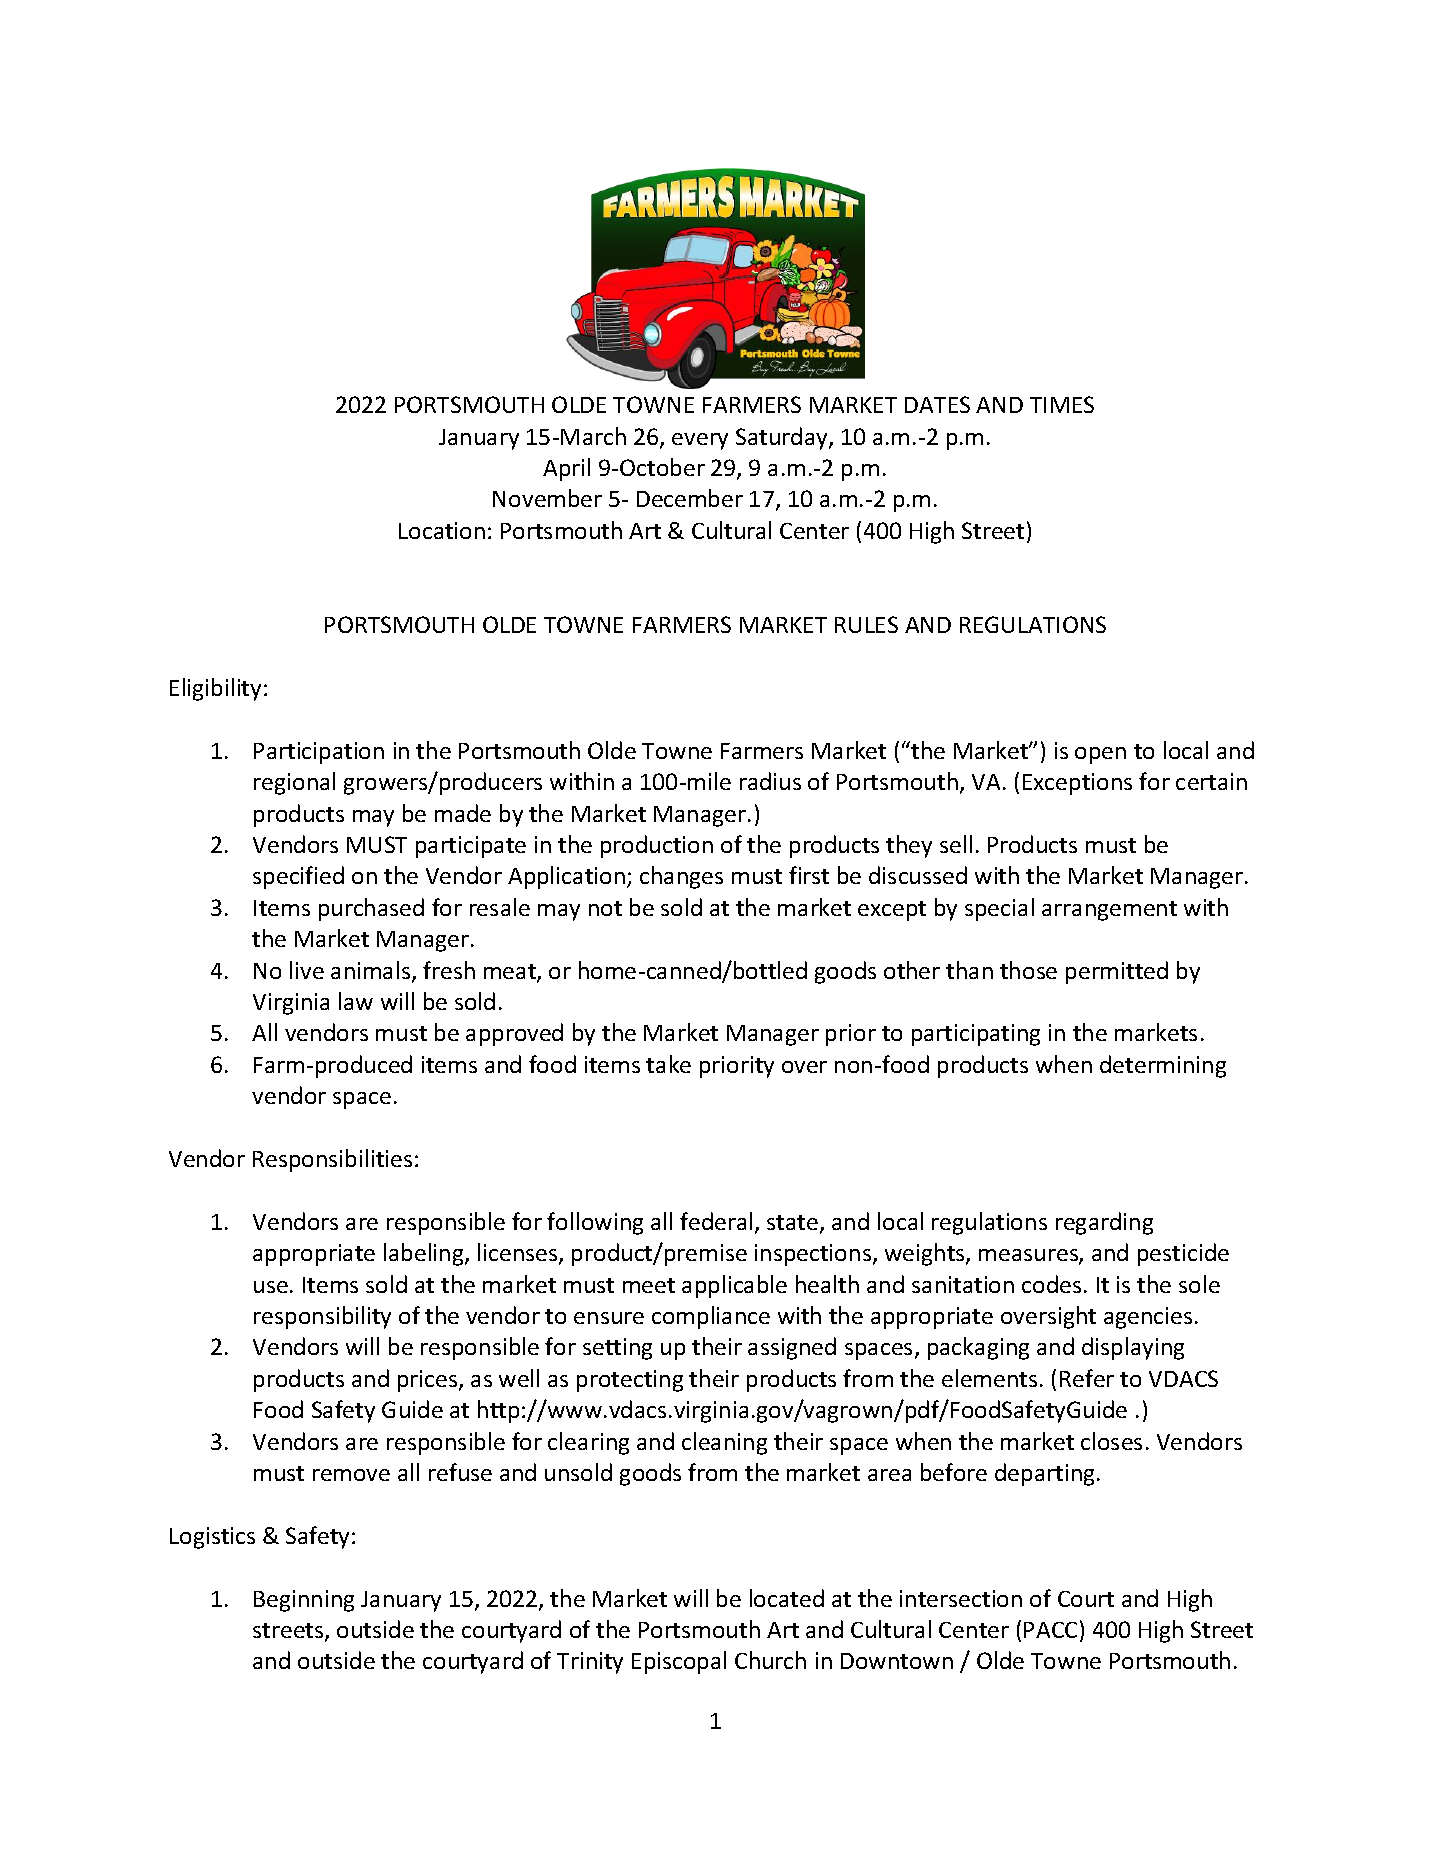 This image has width=1431, height=1852. What do you see at coordinates (1062, 404) in the image?
I see `TIMES` at bounding box center [1062, 404].
